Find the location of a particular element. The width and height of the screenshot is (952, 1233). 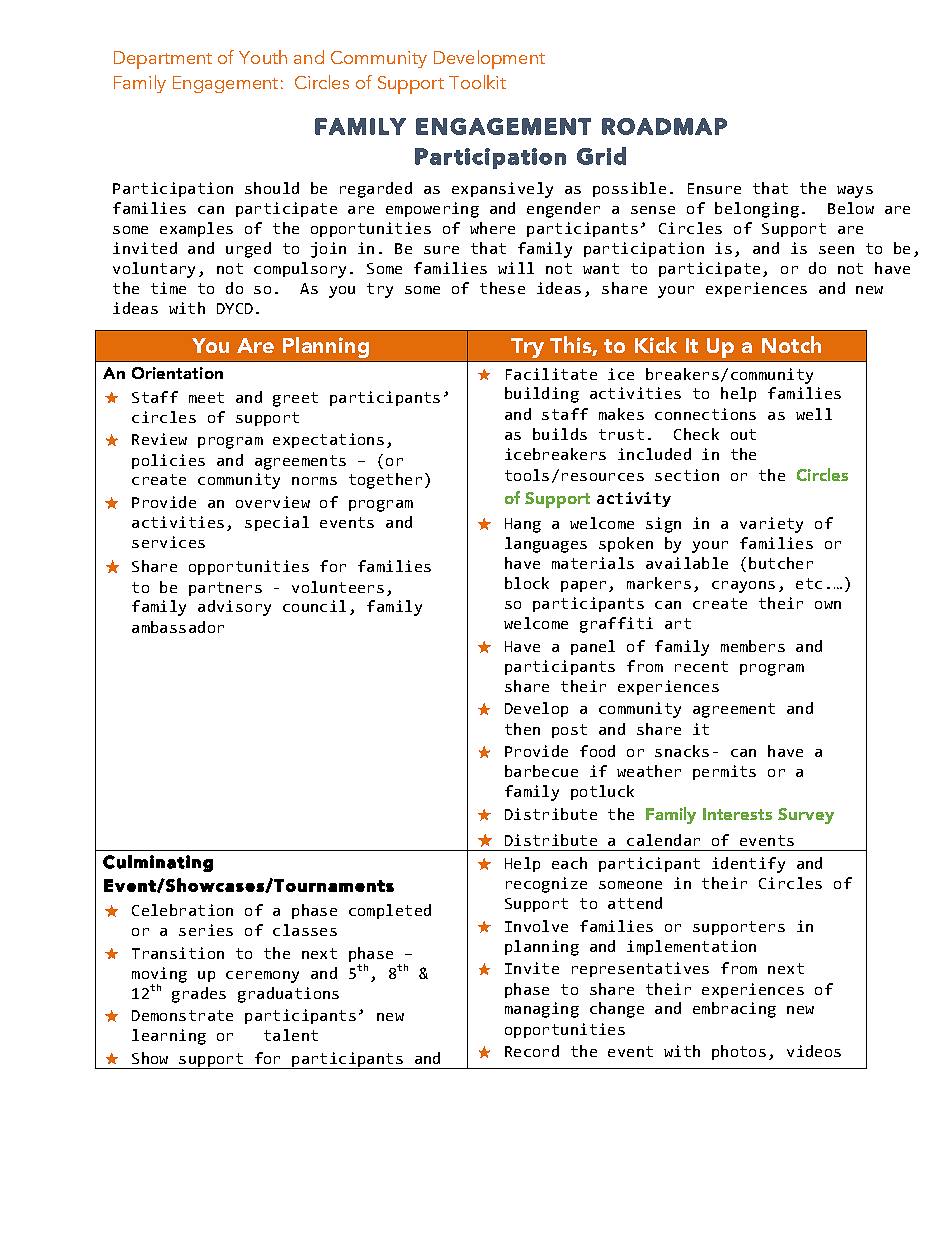

ROADMAP is located at coordinates (664, 126).
